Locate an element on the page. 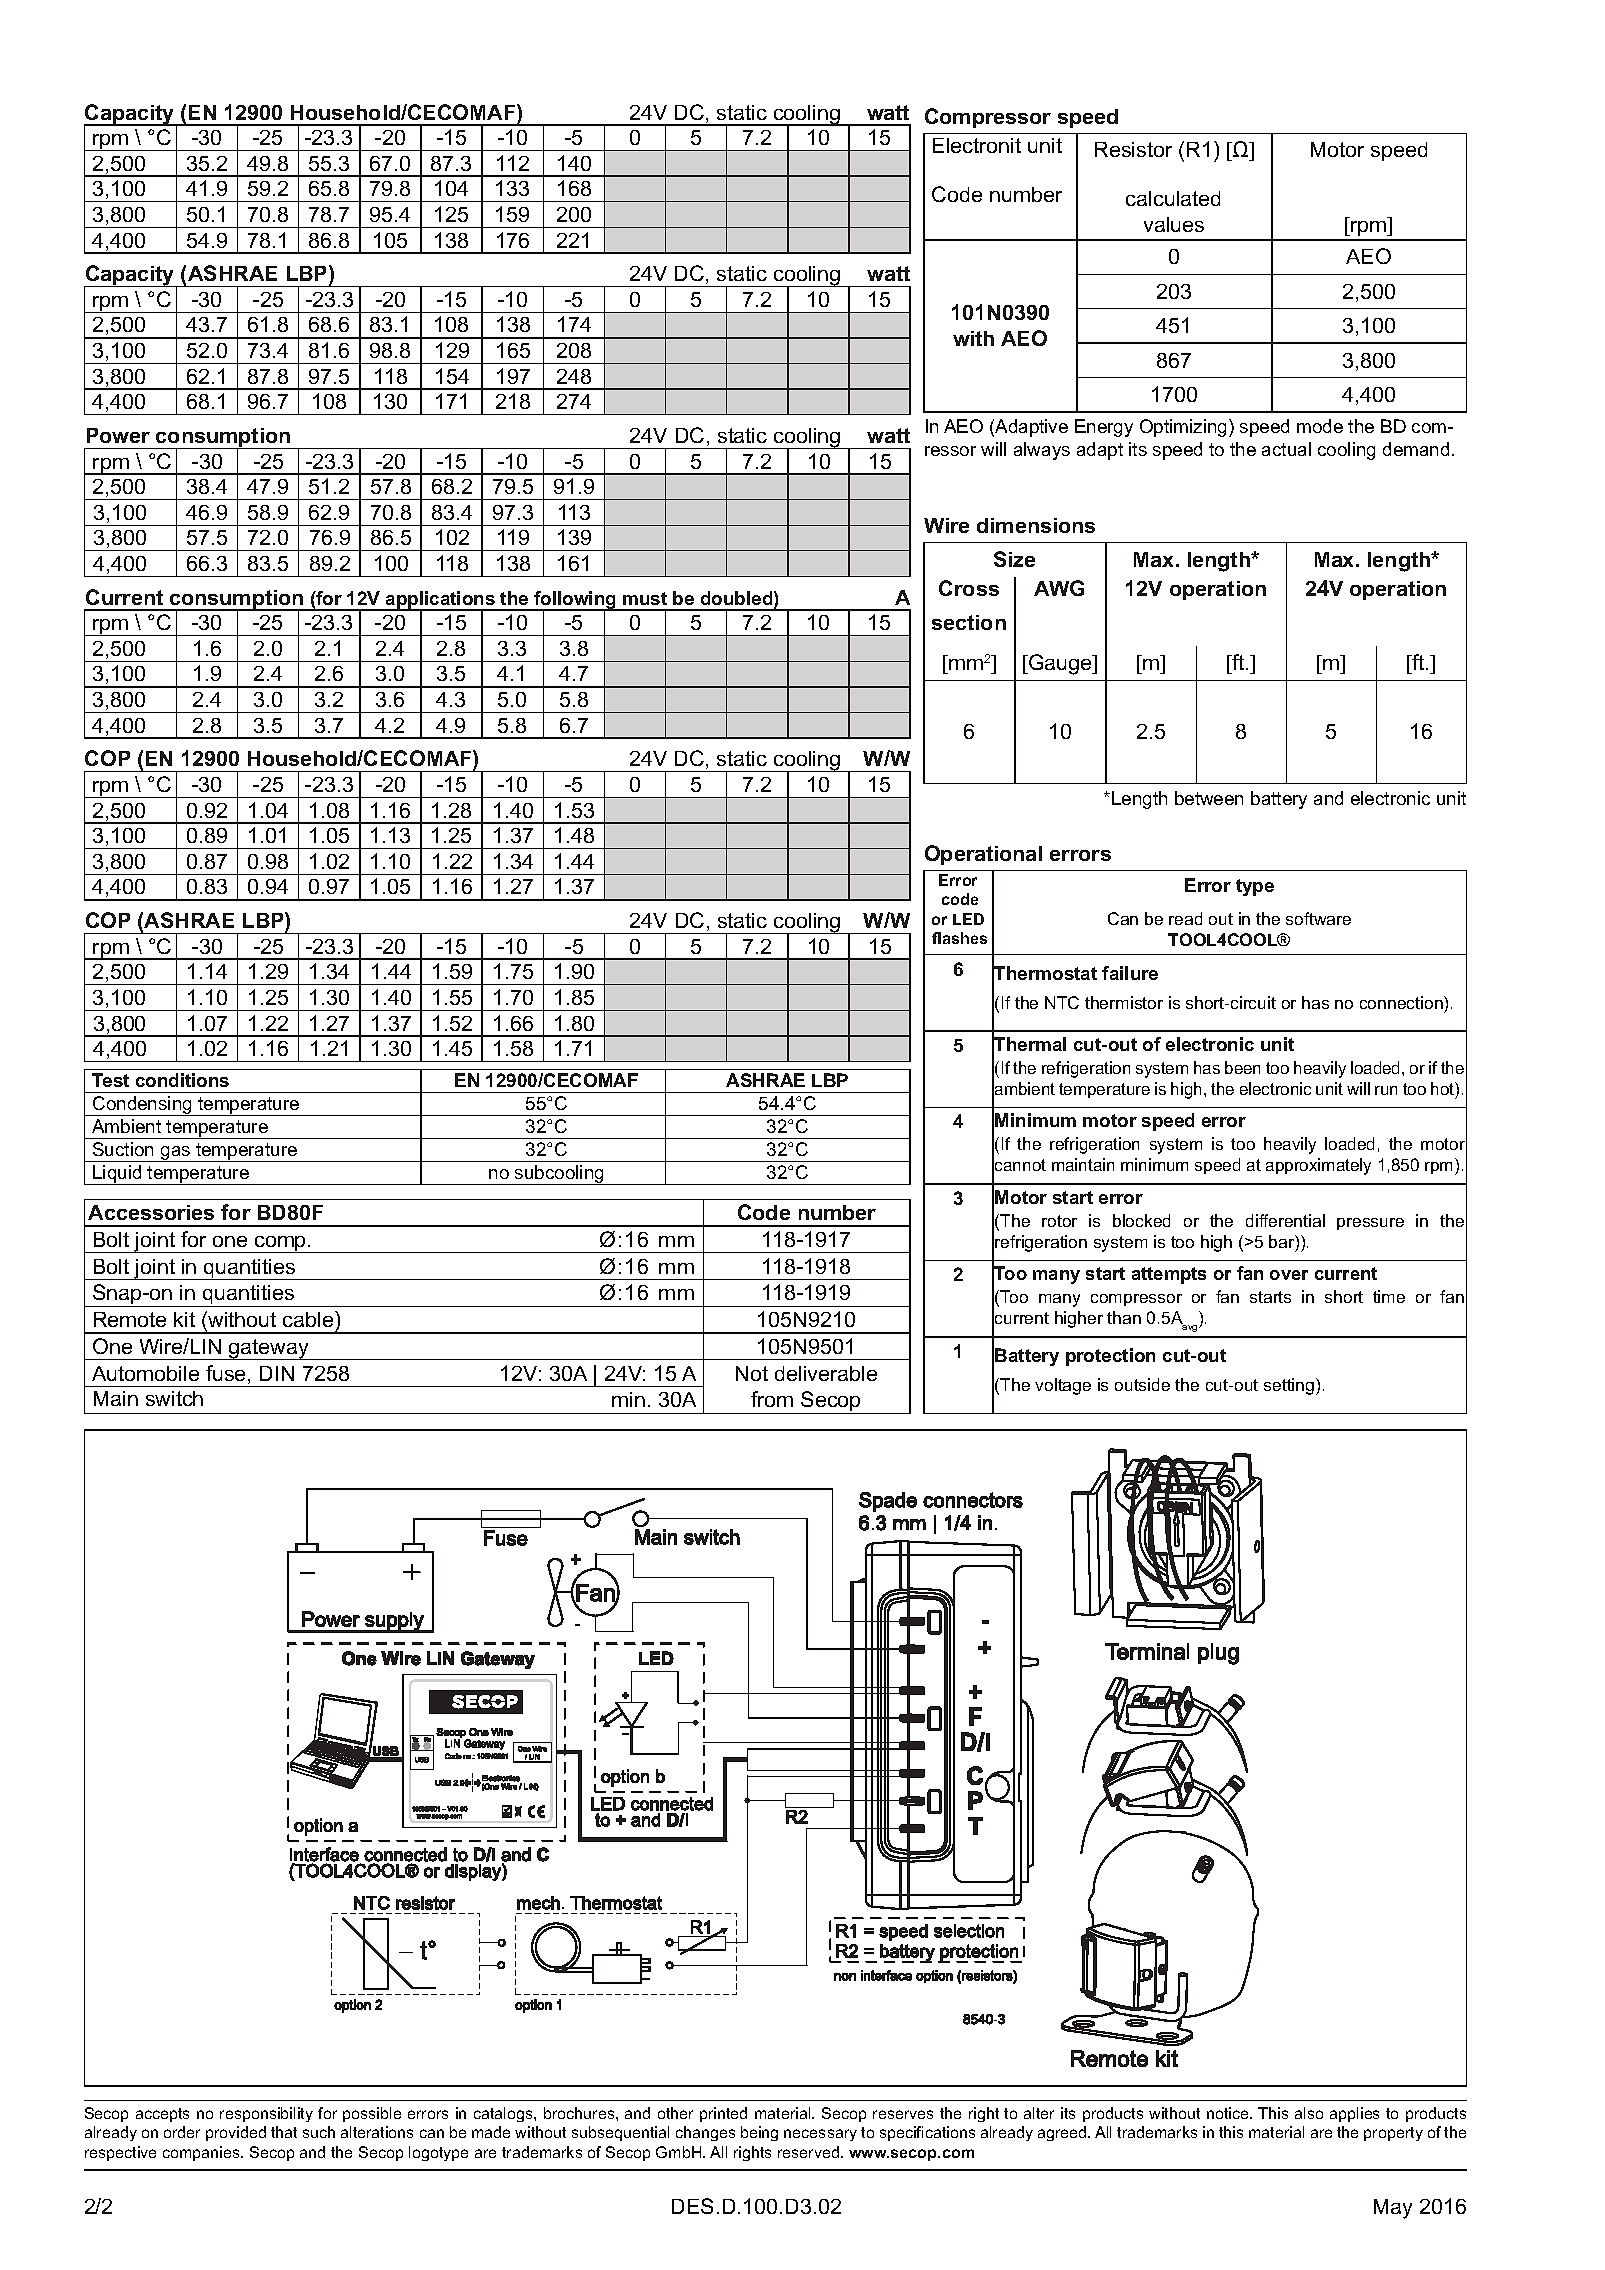  Power is located at coordinates (118, 435).
